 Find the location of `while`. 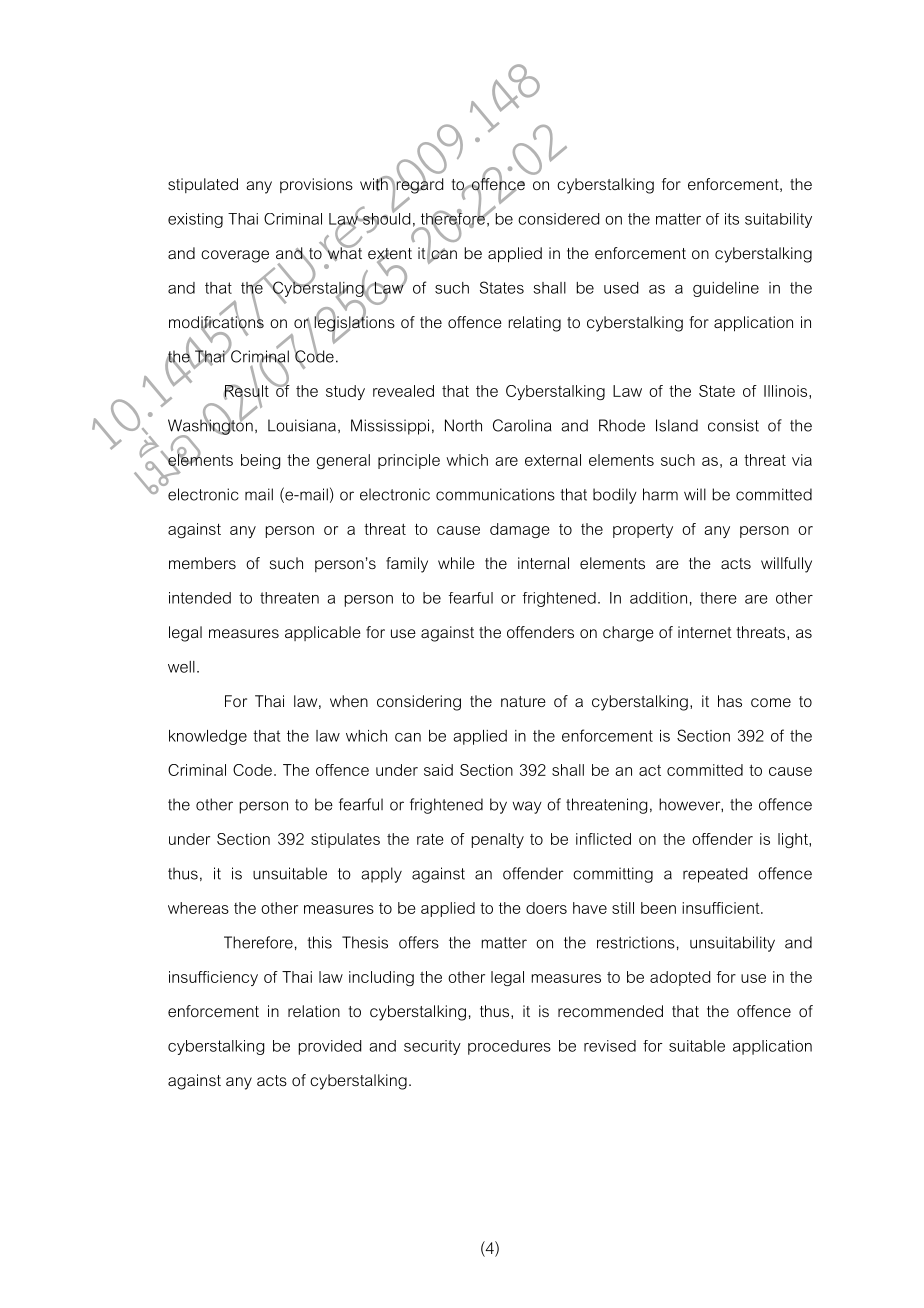

while is located at coordinates (456, 563).
